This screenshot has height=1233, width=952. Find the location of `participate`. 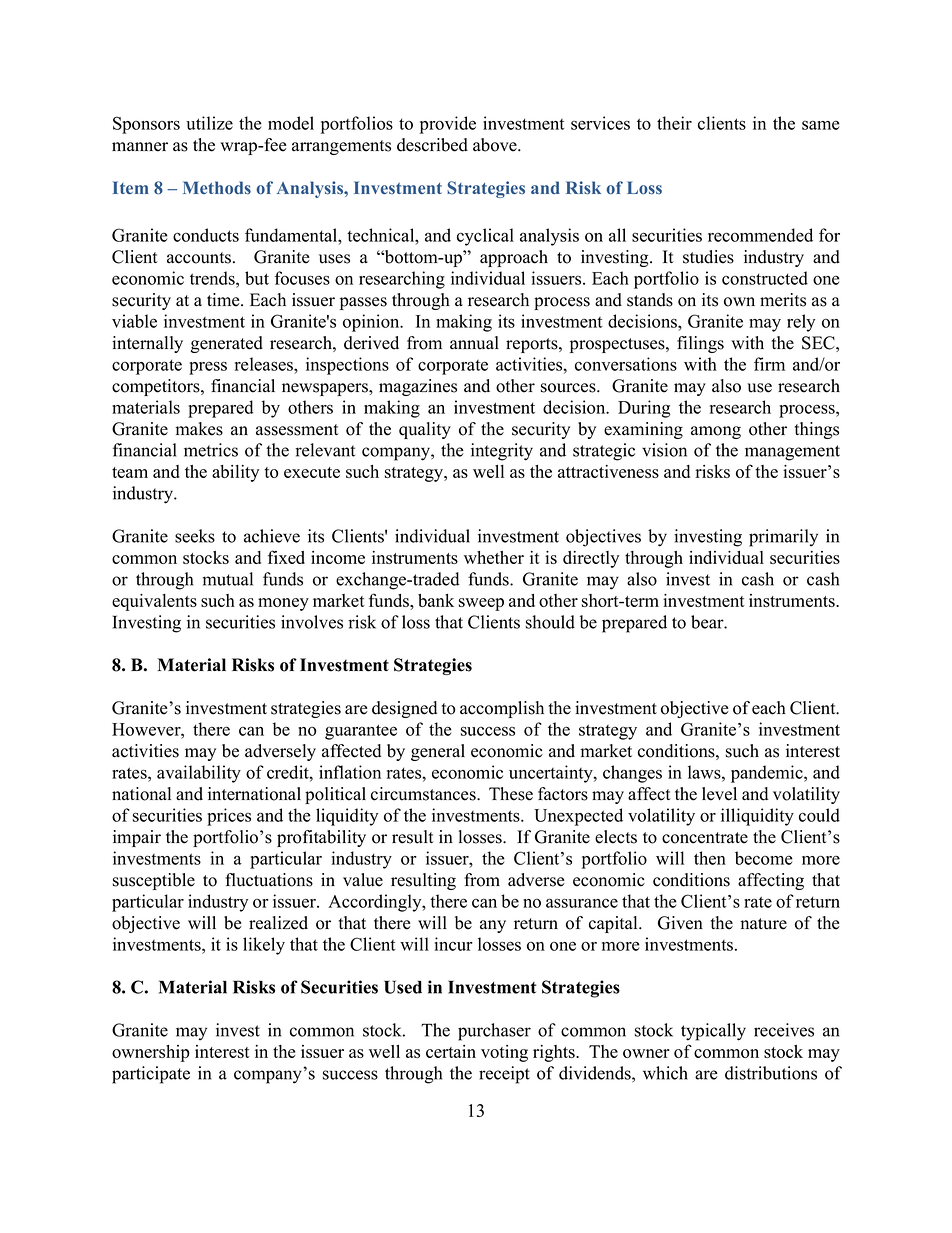

participate is located at coordinates (151, 1075).
